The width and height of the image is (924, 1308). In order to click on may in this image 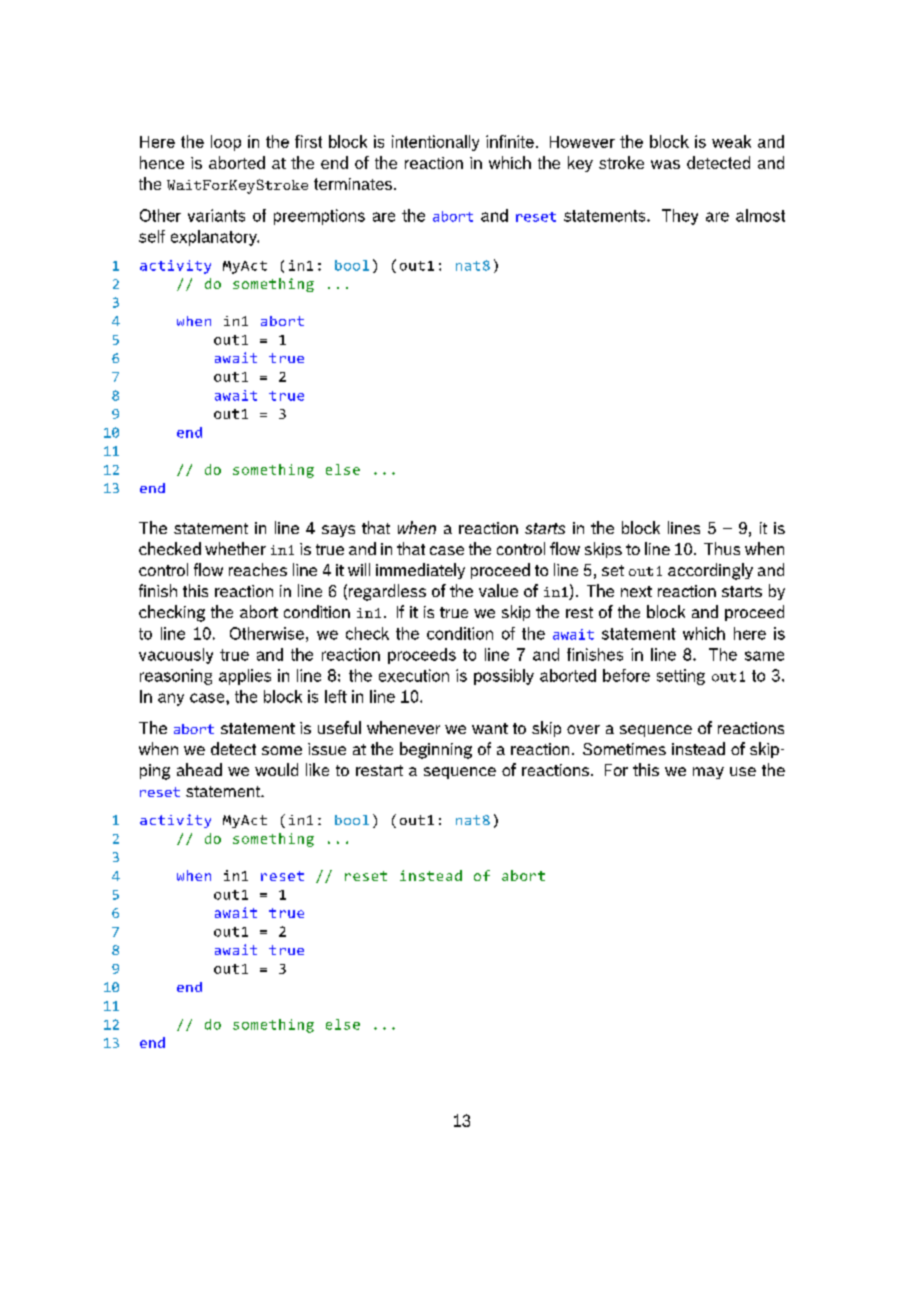, I will do `click(708, 773)`.
